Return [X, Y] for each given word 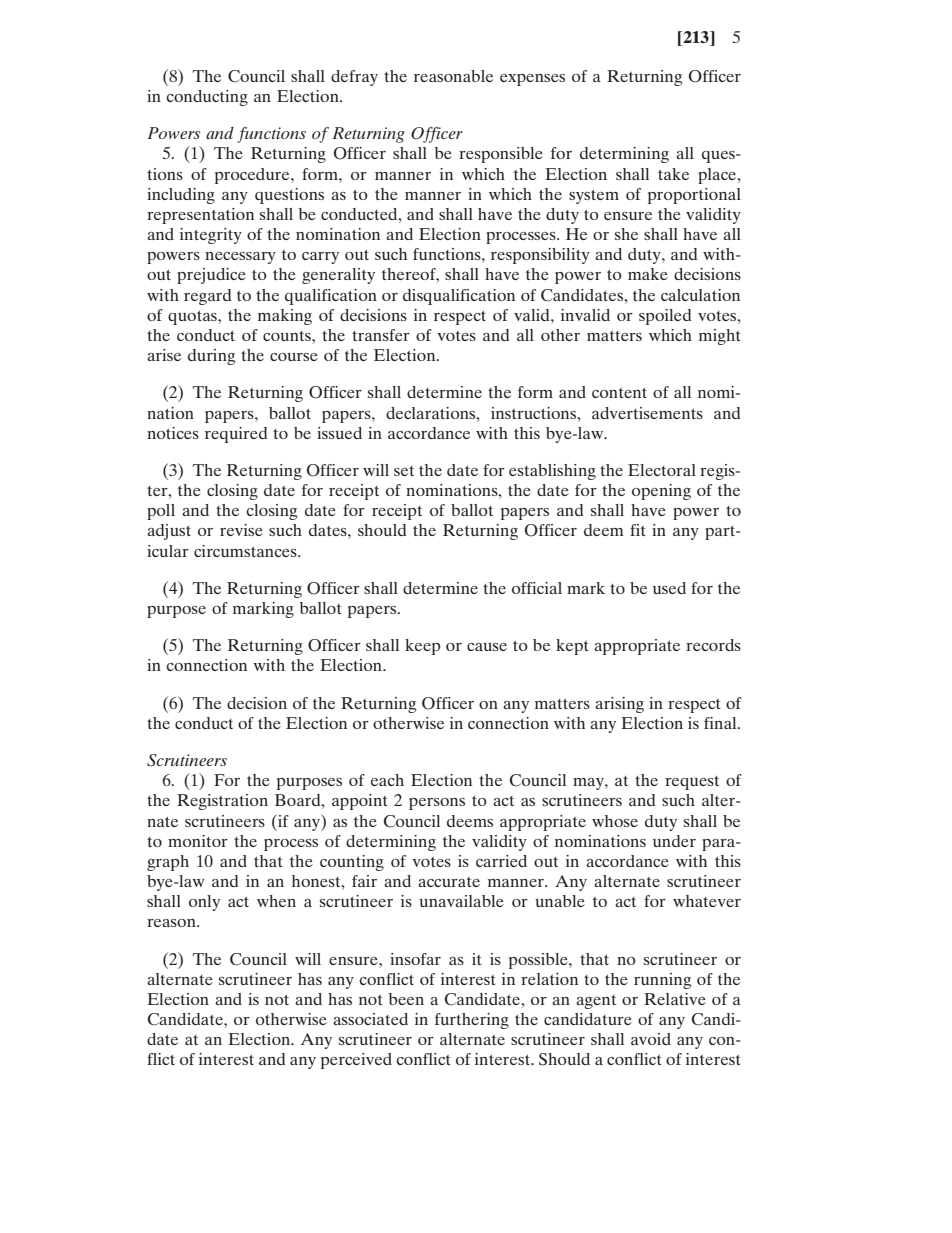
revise [241, 530]
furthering [472, 1021]
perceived [356, 1061]
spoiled [665, 317]
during [211, 357]
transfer [381, 335]
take [673, 174]
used [669, 588]
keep [423, 647]
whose [615, 821]
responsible [501, 155]
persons [437, 804]
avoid [651, 1039]
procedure [253, 176]
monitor [198, 841]
